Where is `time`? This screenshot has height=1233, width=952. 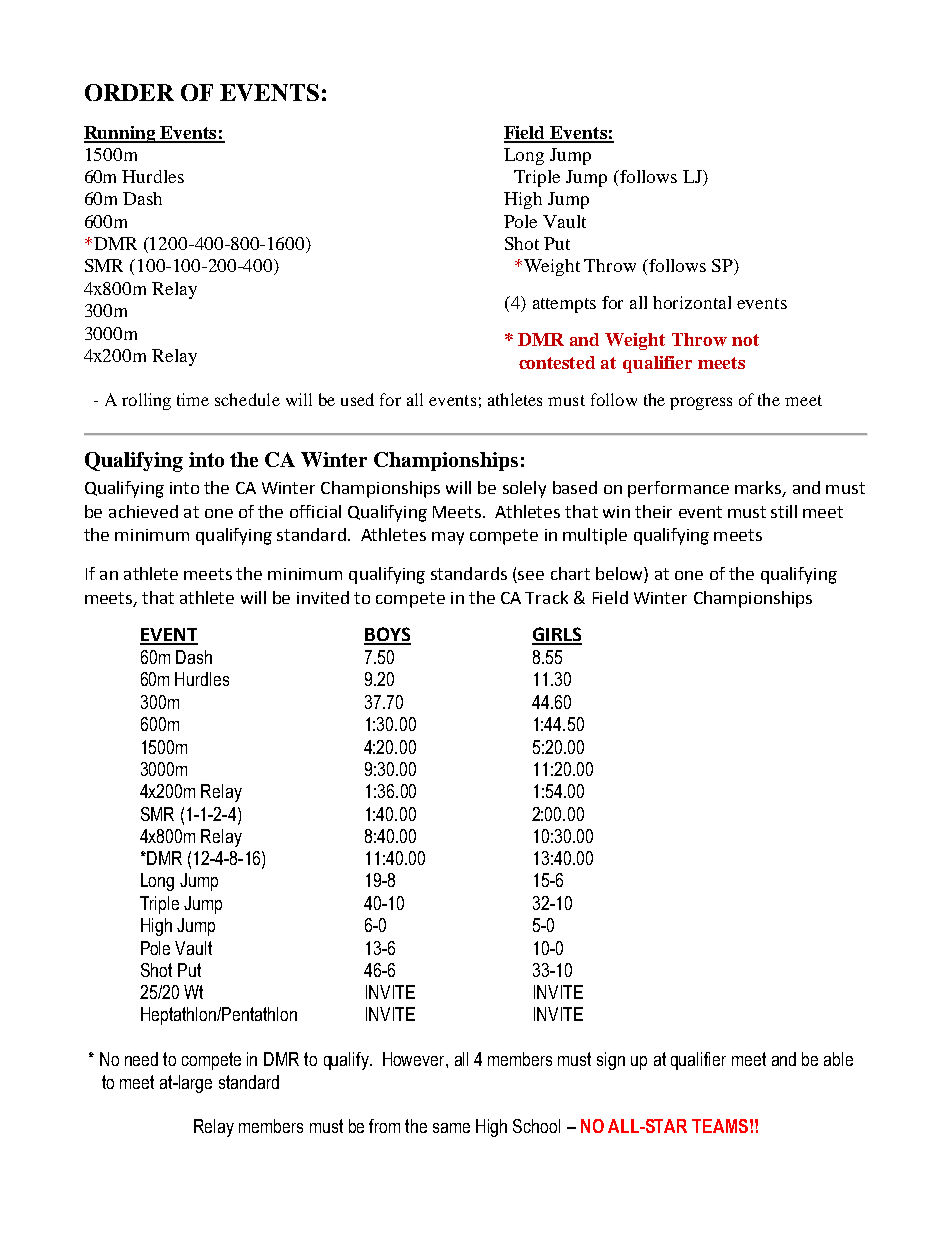
time is located at coordinates (193, 399).
